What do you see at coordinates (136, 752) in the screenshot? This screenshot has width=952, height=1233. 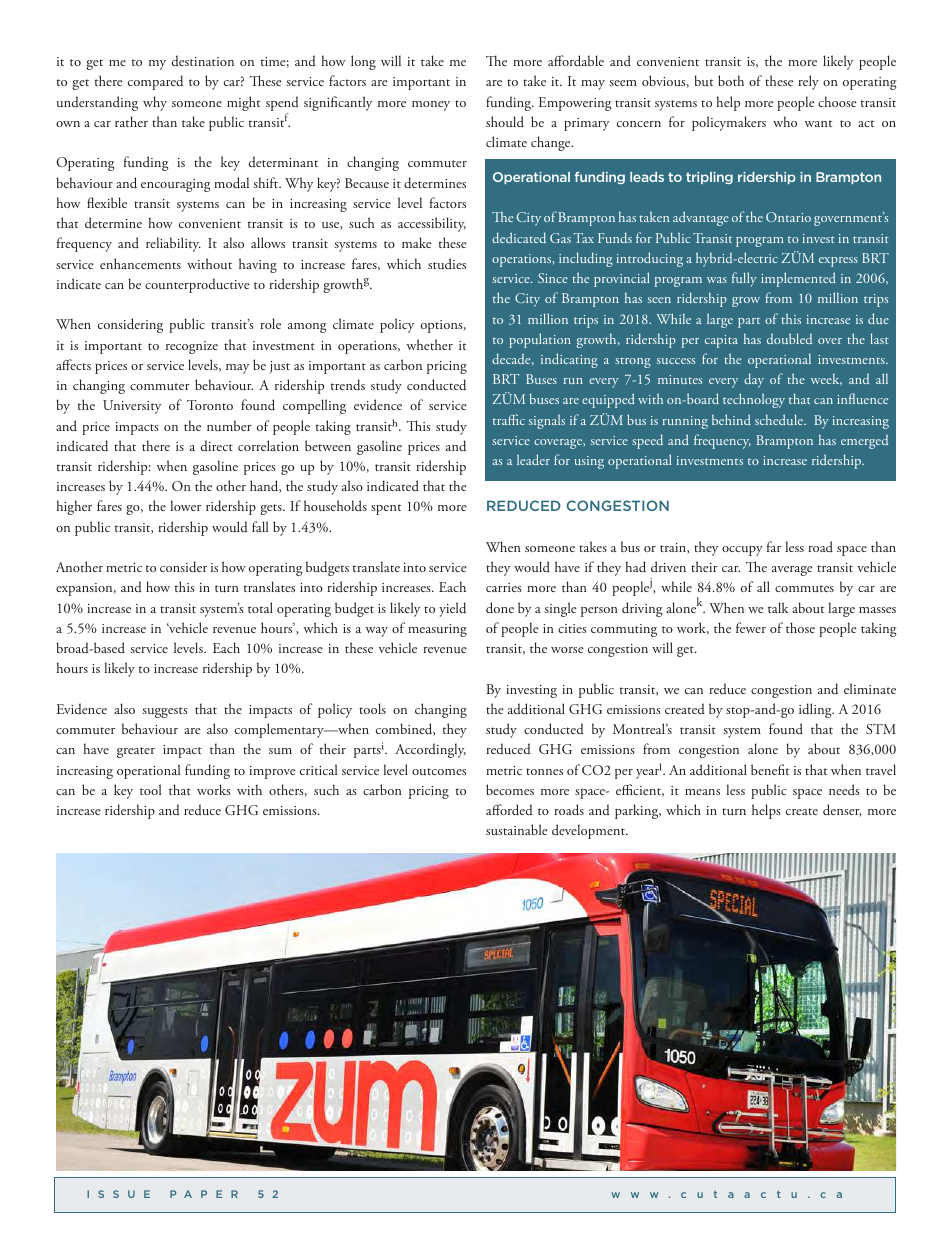 I see `greater` at bounding box center [136, 752].
